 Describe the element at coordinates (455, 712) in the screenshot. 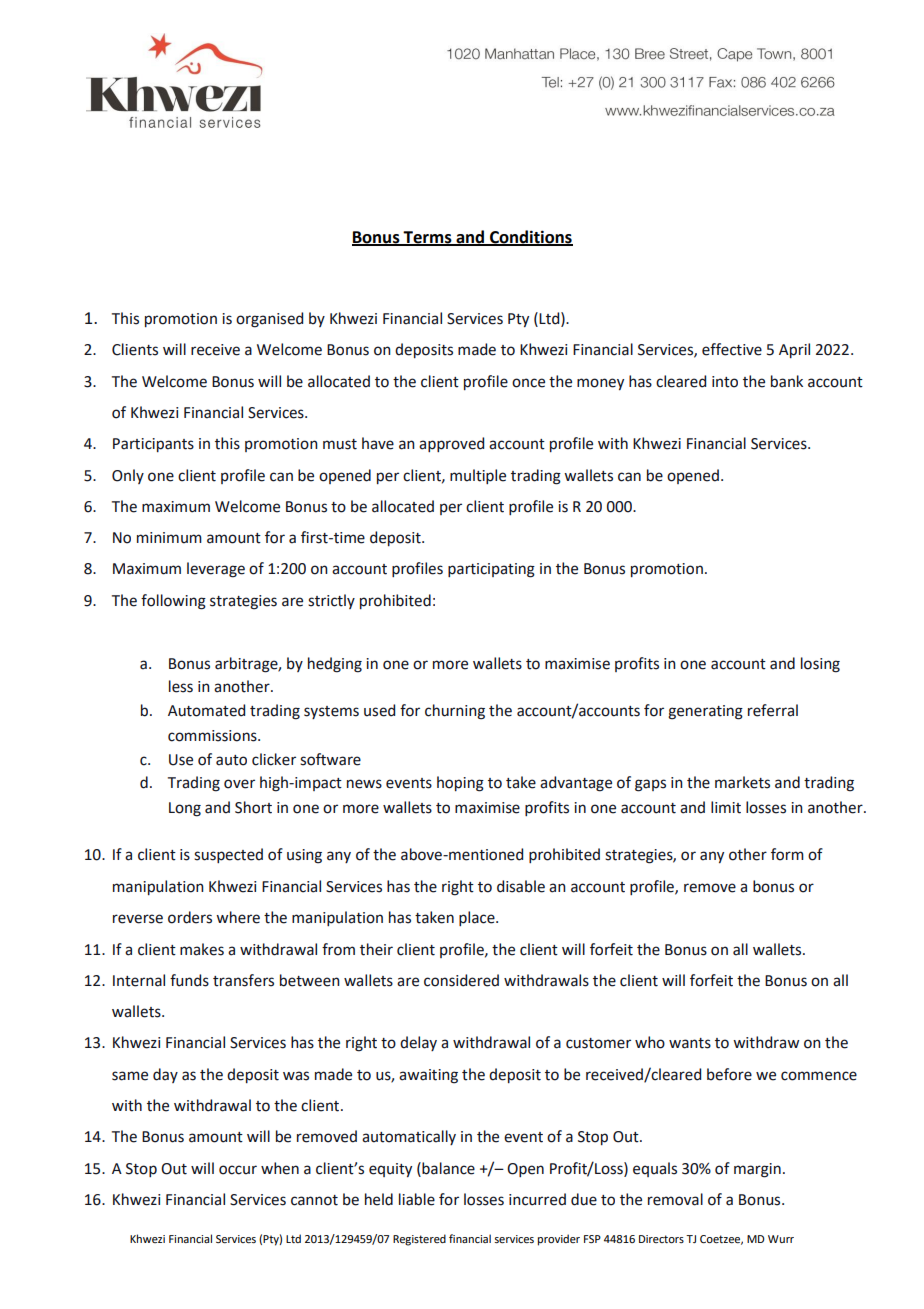

I see `churning` at that location.
